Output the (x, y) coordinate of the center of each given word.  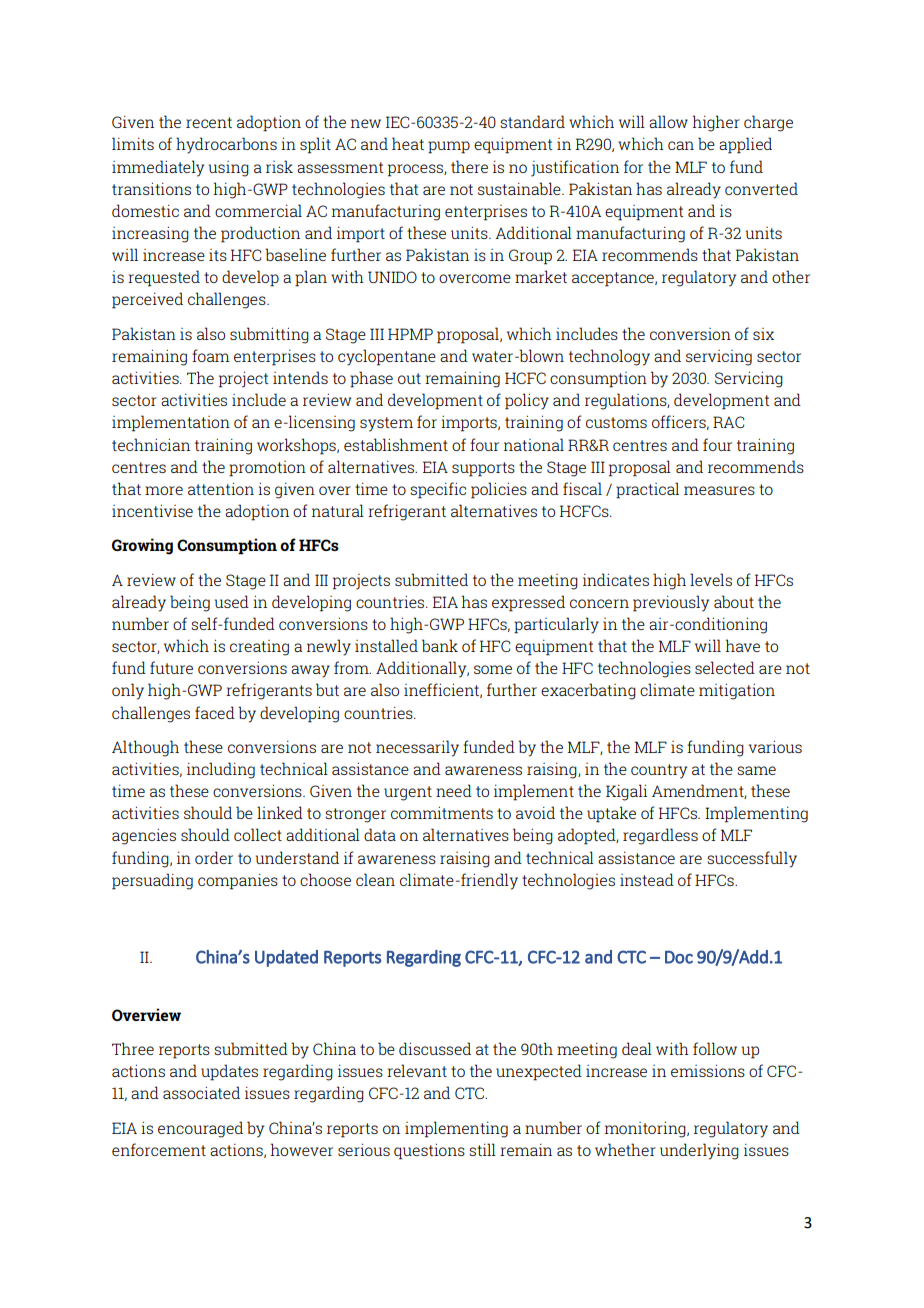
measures (719, 490)
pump (449, 147)
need (454, 790)
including (221, 770)
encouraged (200, 1129)
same (756, 770)
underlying (699, 1151)
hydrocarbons (226, 145)
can (681, 145)
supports (483, 469)
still (482, 1149)
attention (221, 489)
